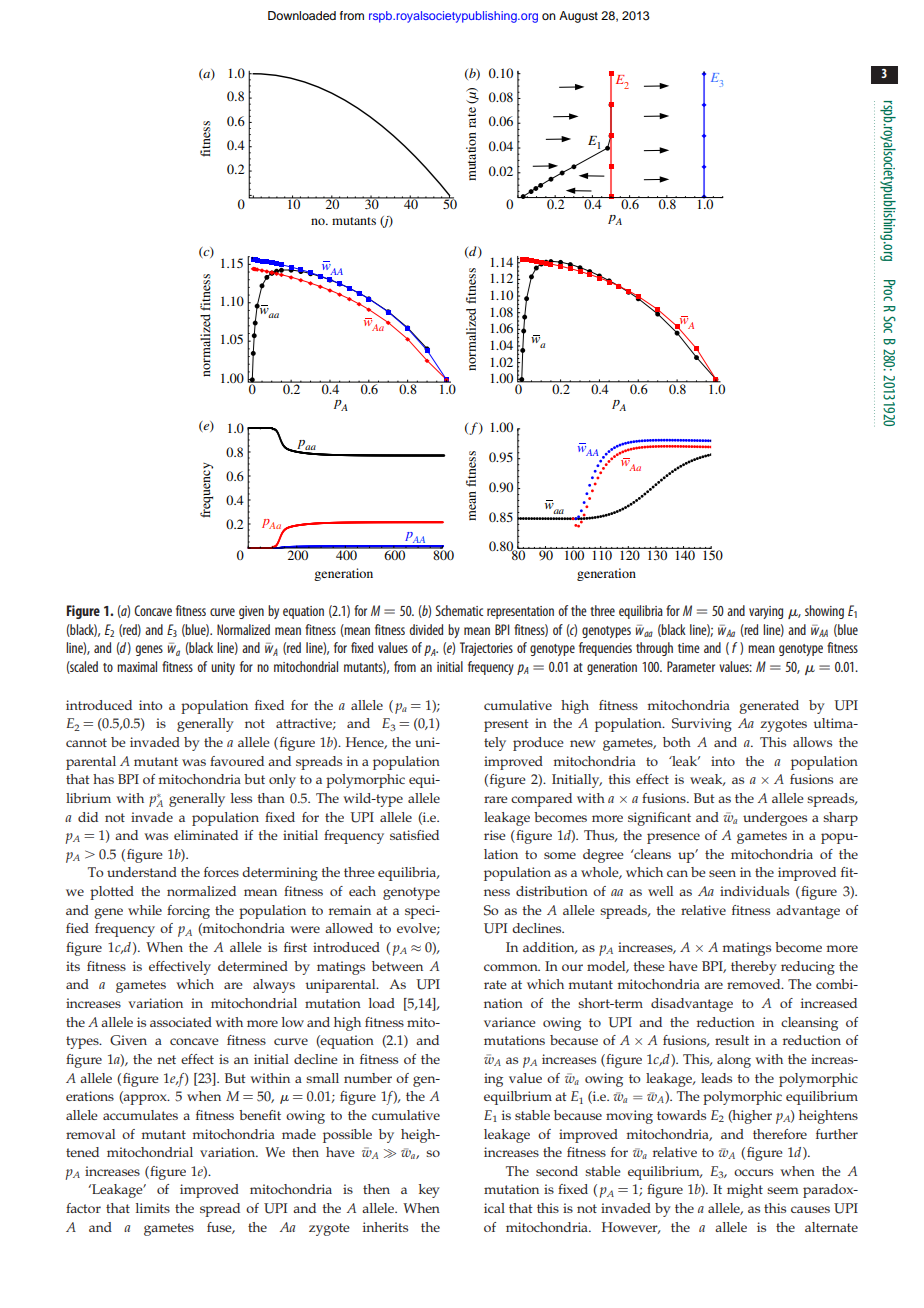  Describe the element at coordinates (745, 1191) in the screenshot. I see `might` at that location.
